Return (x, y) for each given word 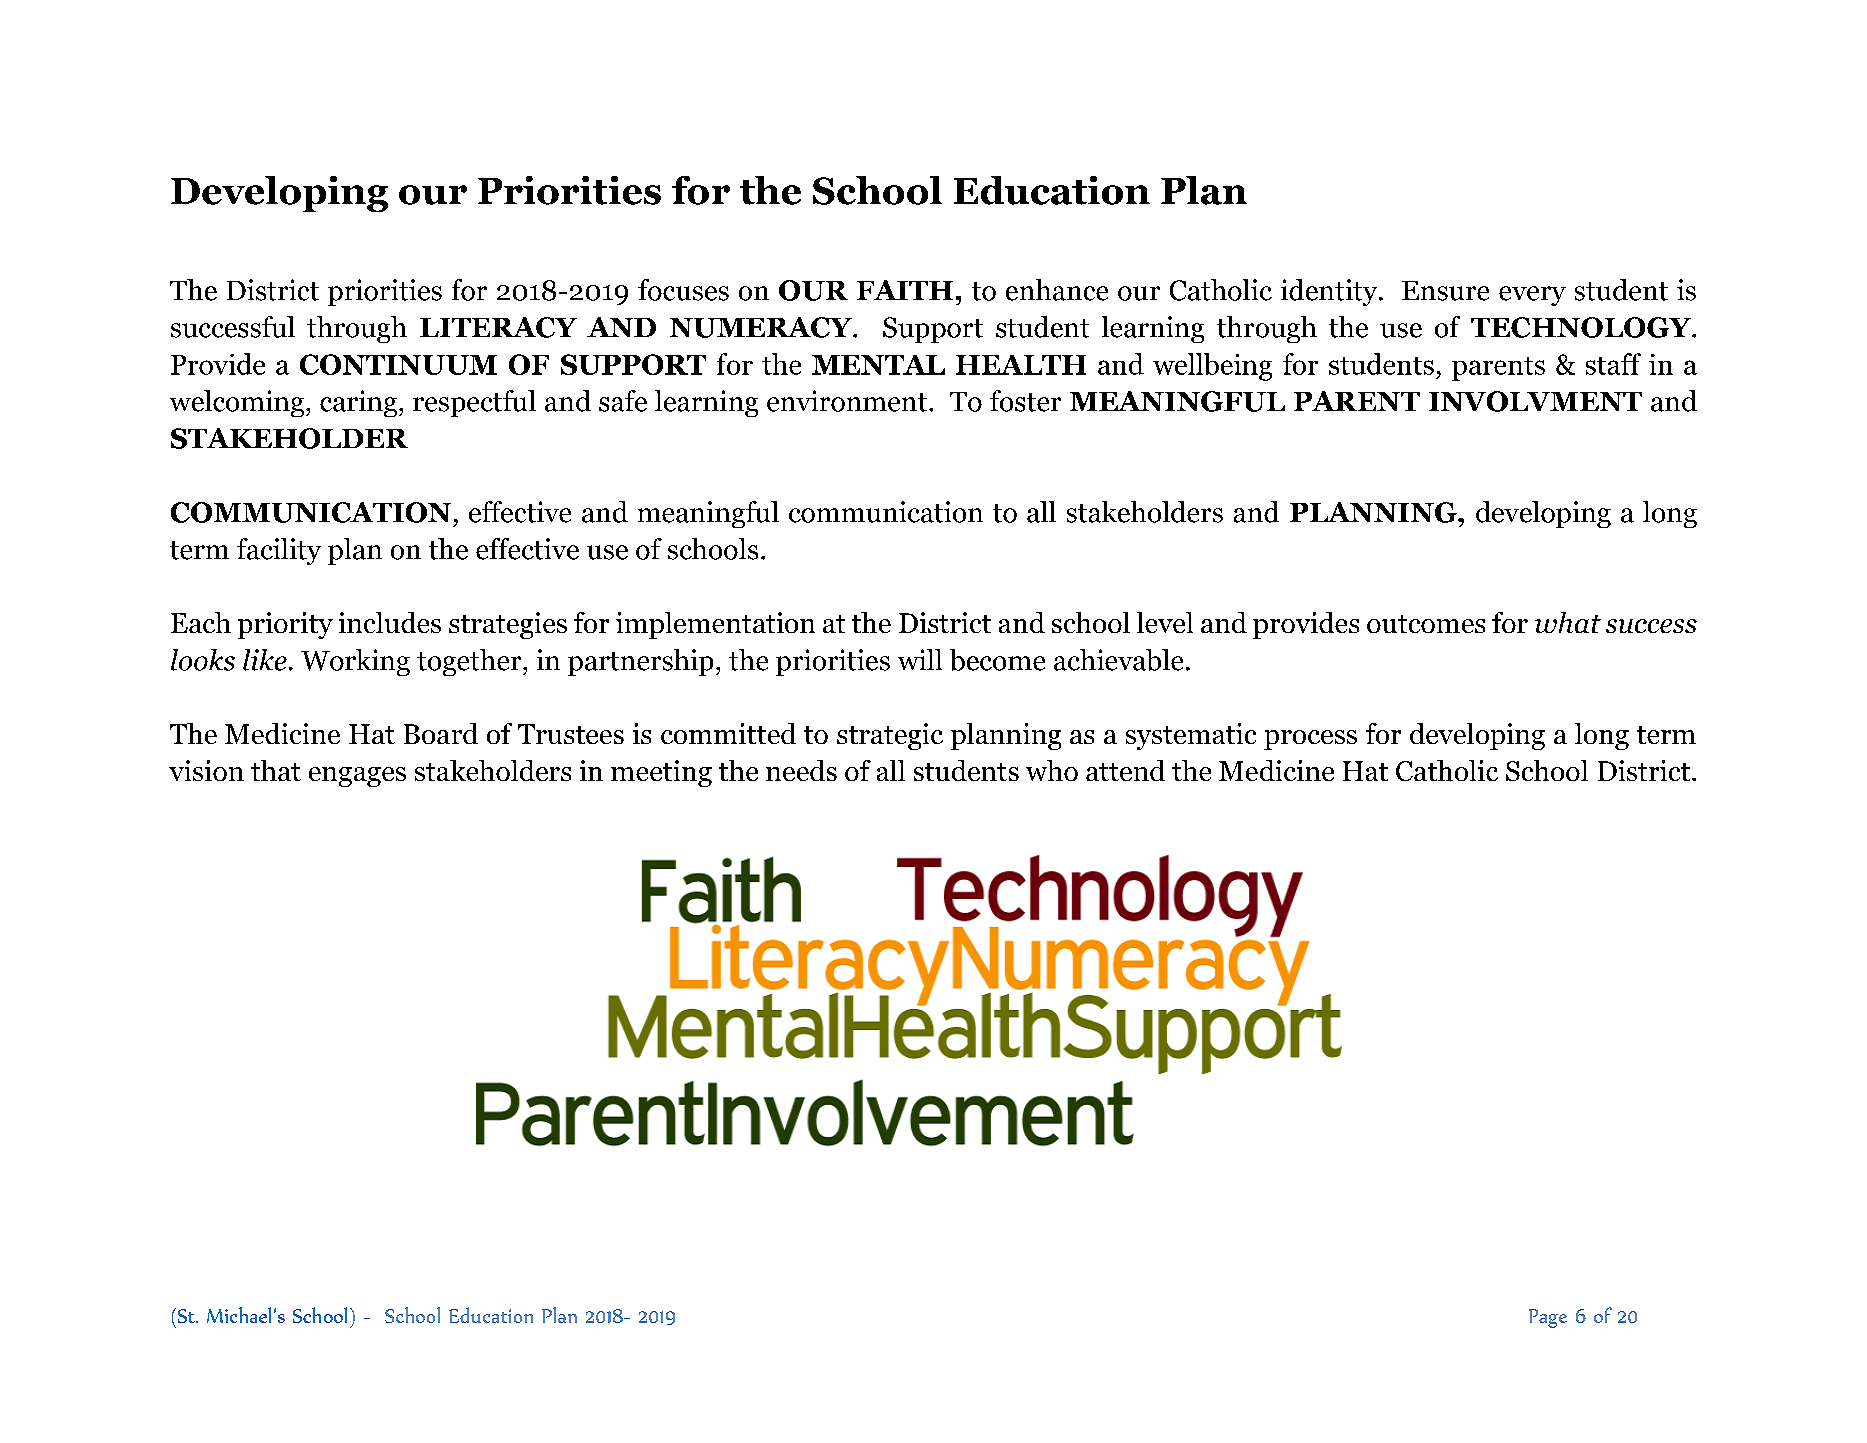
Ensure (1445, 291)
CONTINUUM (398, 364)
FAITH (905, 290)
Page (1548, 1318)
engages (357, 777)
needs (801, 770)
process (1310, 740)
